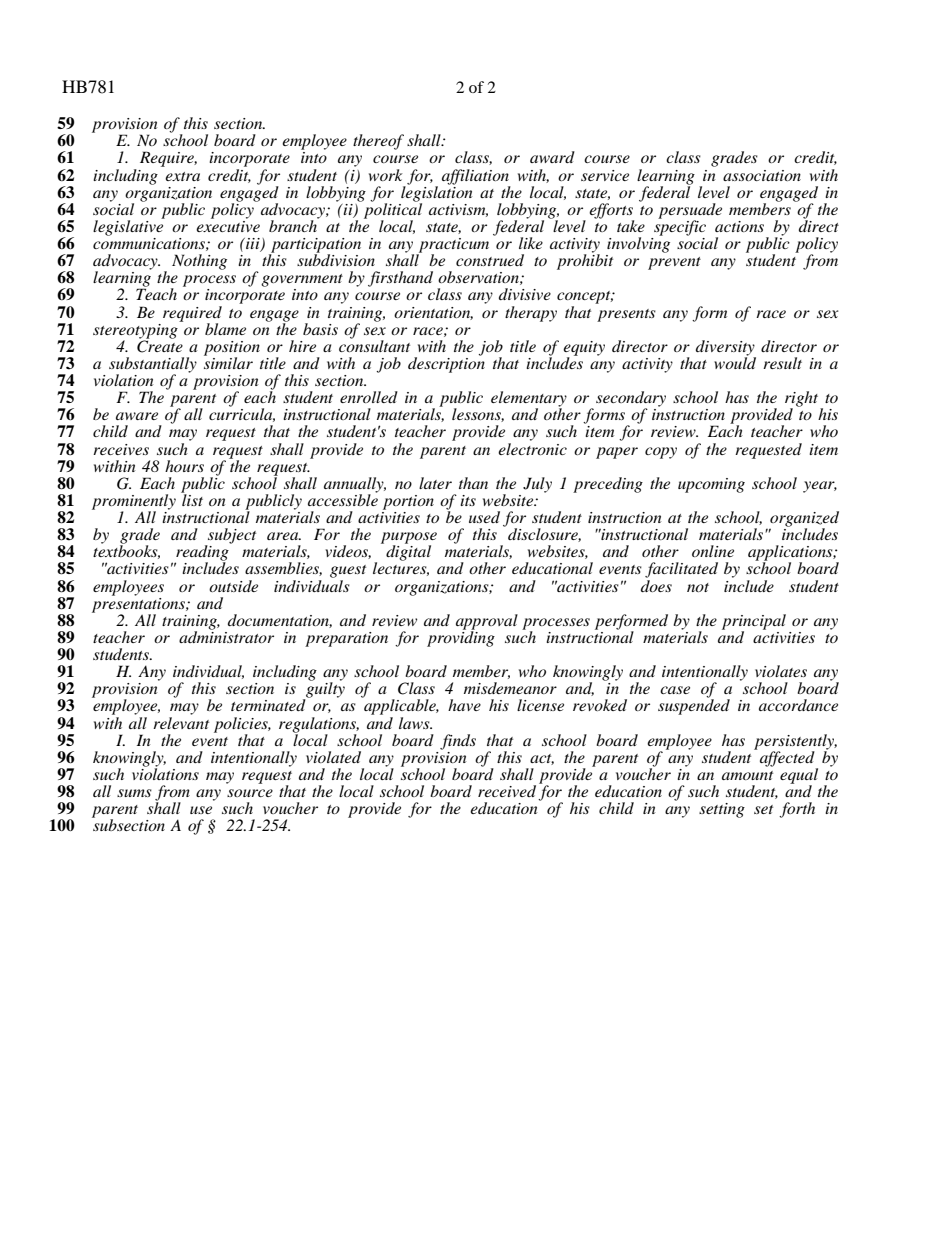 Image resolution: width=952 pixels, height=1233 pixels. What do you see at coordinates (762, 175) in the screenshot?
I see `association` at bounding box center [762, 175].
